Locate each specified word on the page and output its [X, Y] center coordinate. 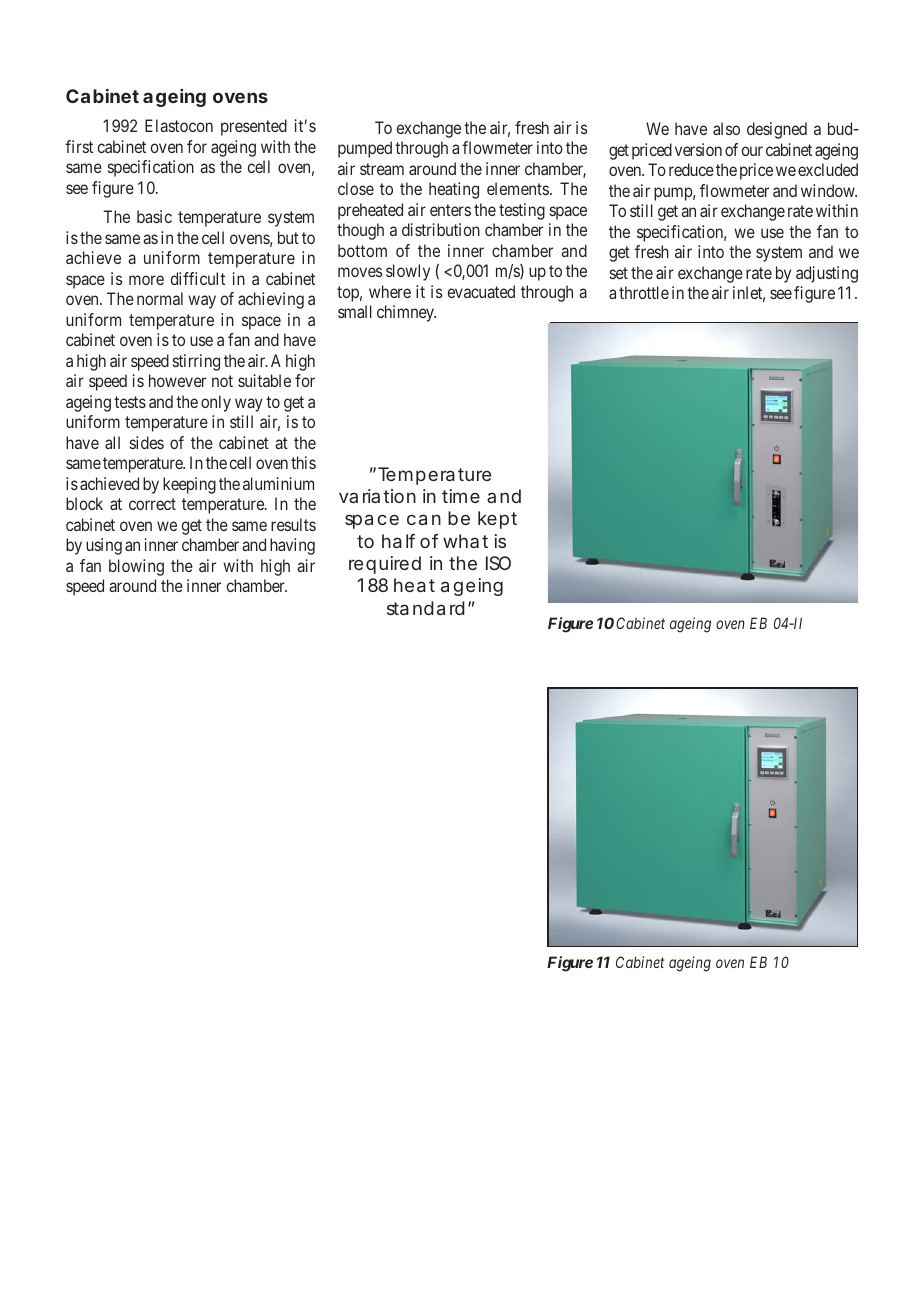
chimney [406, 313]
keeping [189, 485]
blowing [136, 567]
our [752, 151]
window [829, 190]
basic [154, 216]
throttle [644, 292]
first [79, 146]
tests [130, 402]
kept [497, 520]
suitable [264, 380]
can [424, 519]
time [461, 496]
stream [382, 169]
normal [160, 298]
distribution [441, 229]
